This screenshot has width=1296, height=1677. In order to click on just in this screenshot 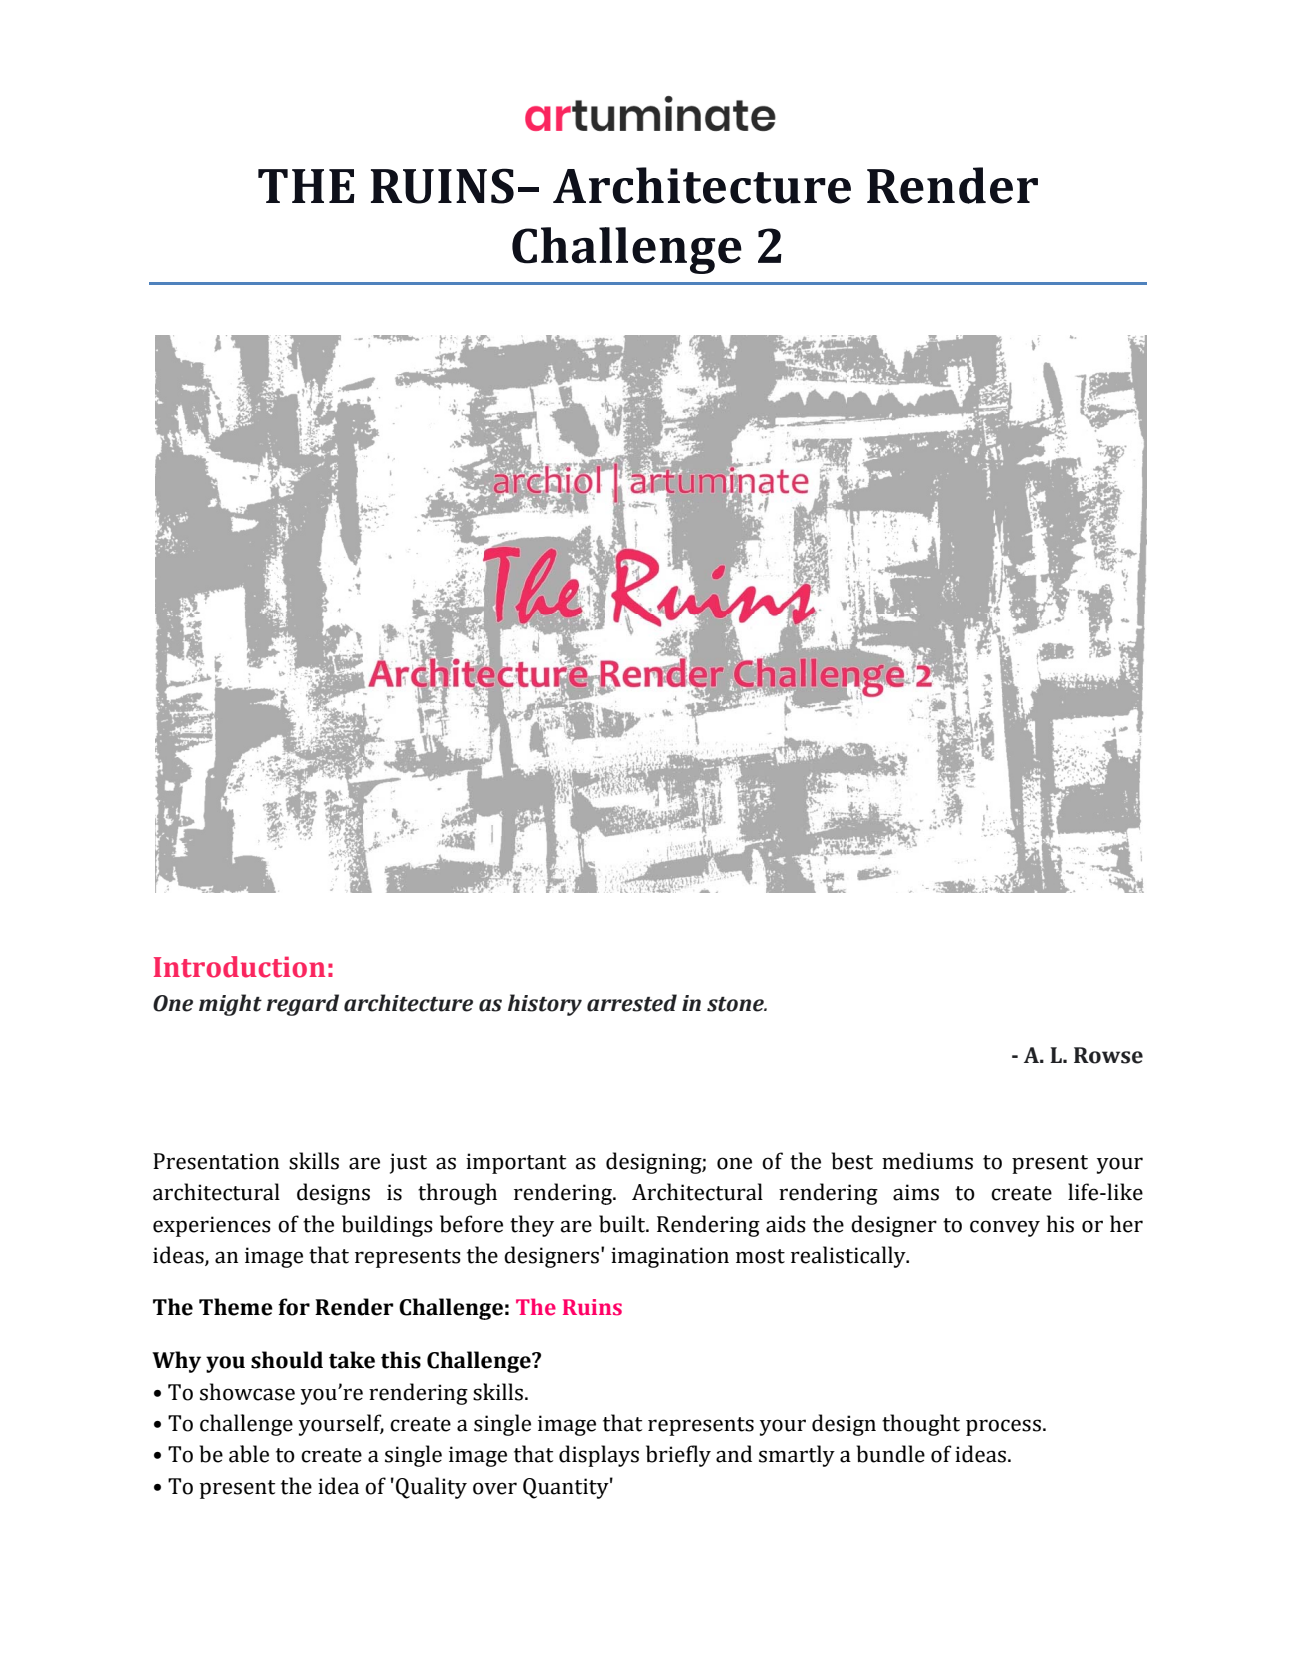, I will do `click(408, 1163)`.
